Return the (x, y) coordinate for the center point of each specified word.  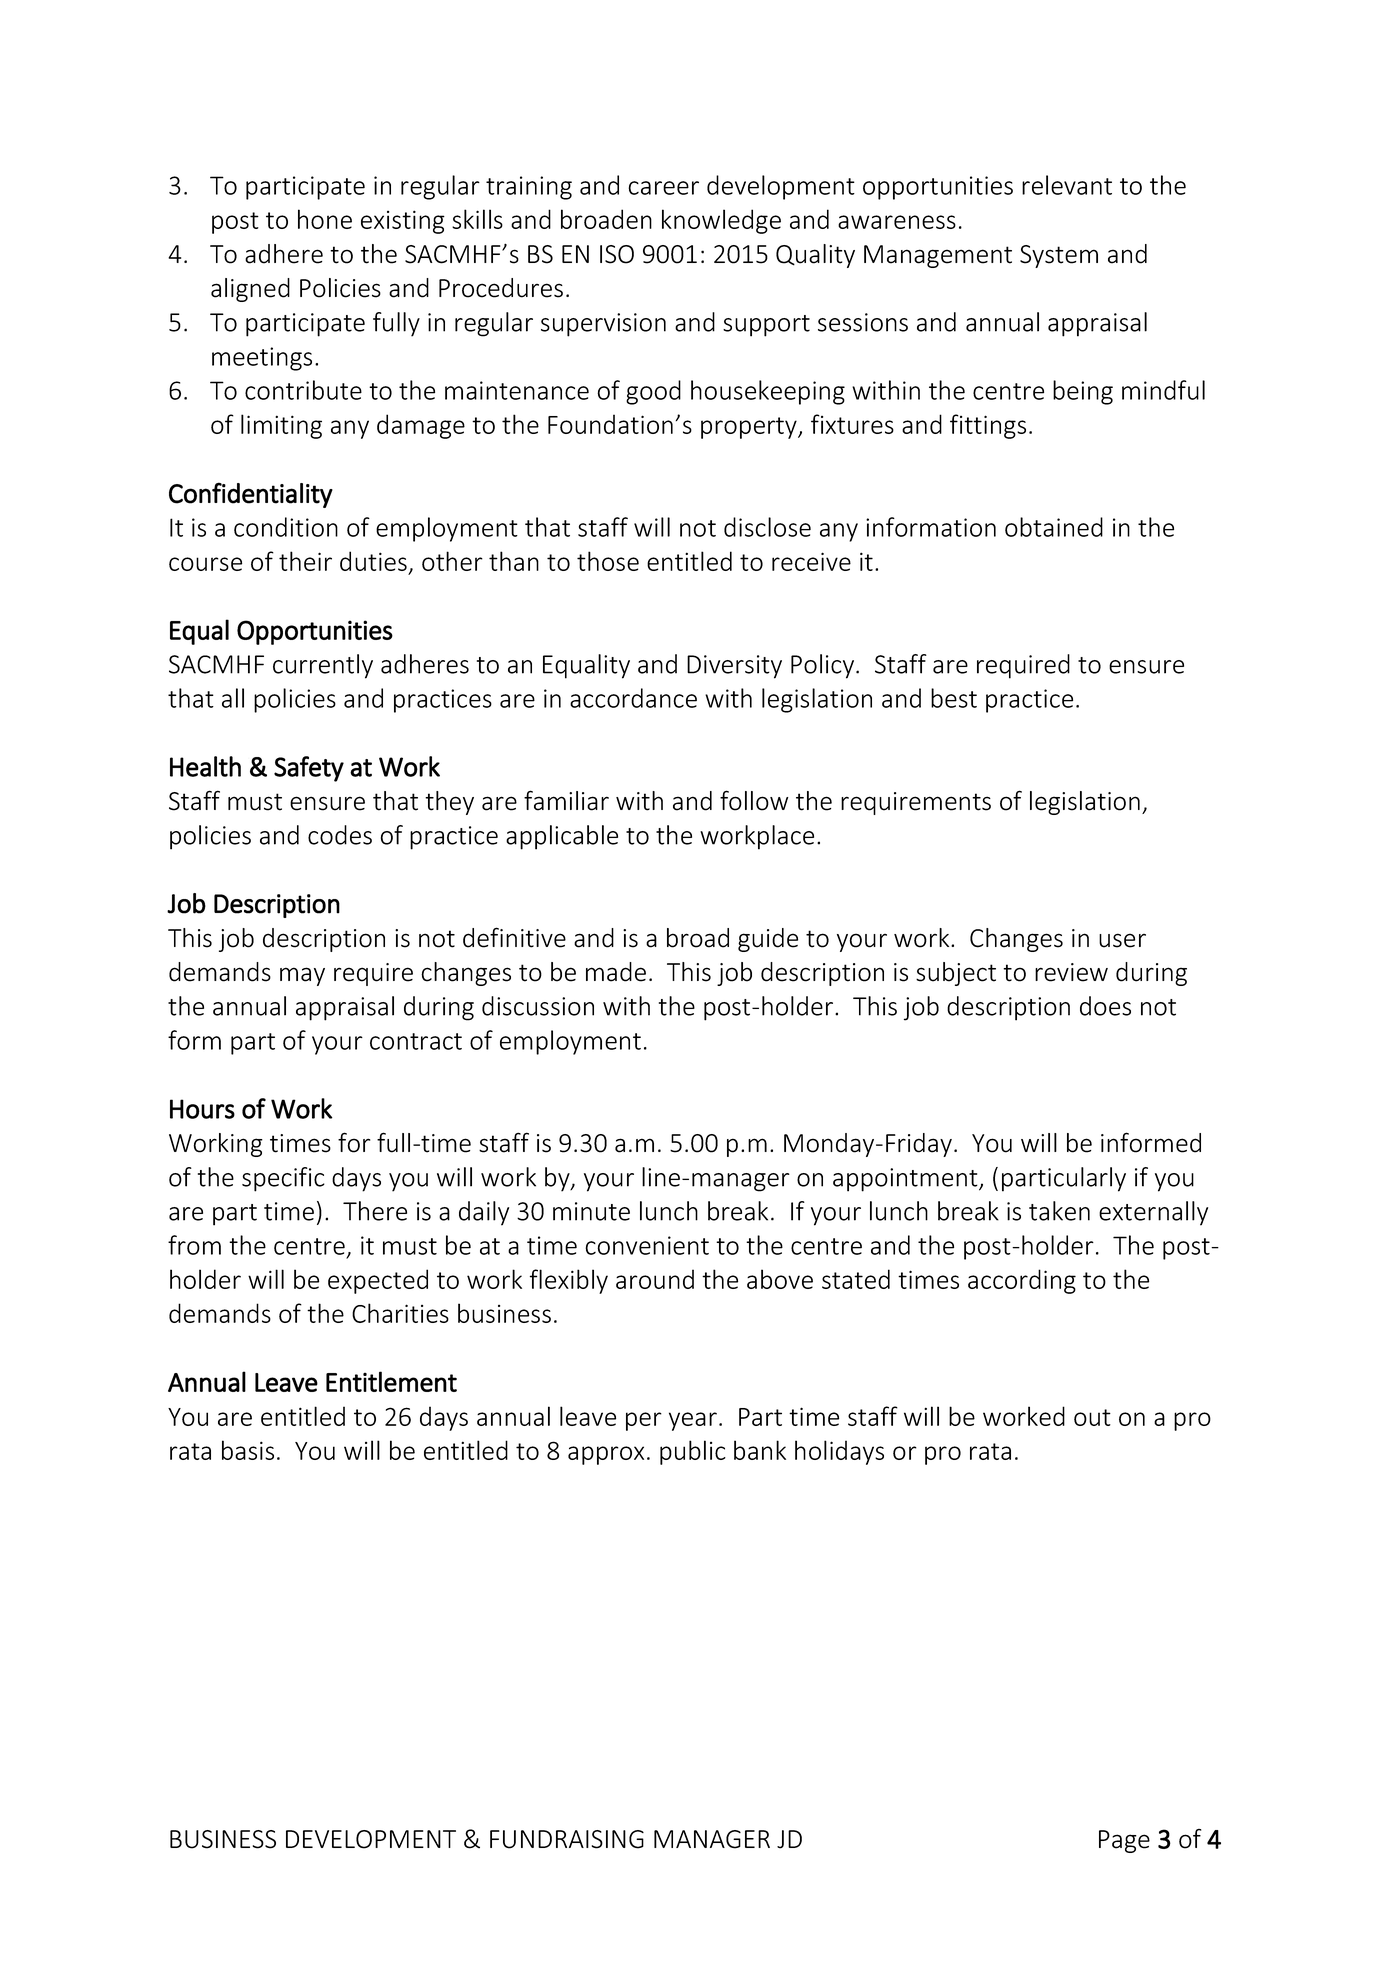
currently (323, 666)
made (616, 972)
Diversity (734, 667)
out (1092, 1417)
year (693, 1421)
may (302, 976)
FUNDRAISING (567, 1839)
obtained (1054, 527)
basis (248, 1450)
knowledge (721, 221)
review (1071, 972)
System (1059, 256)
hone (325, 219)
